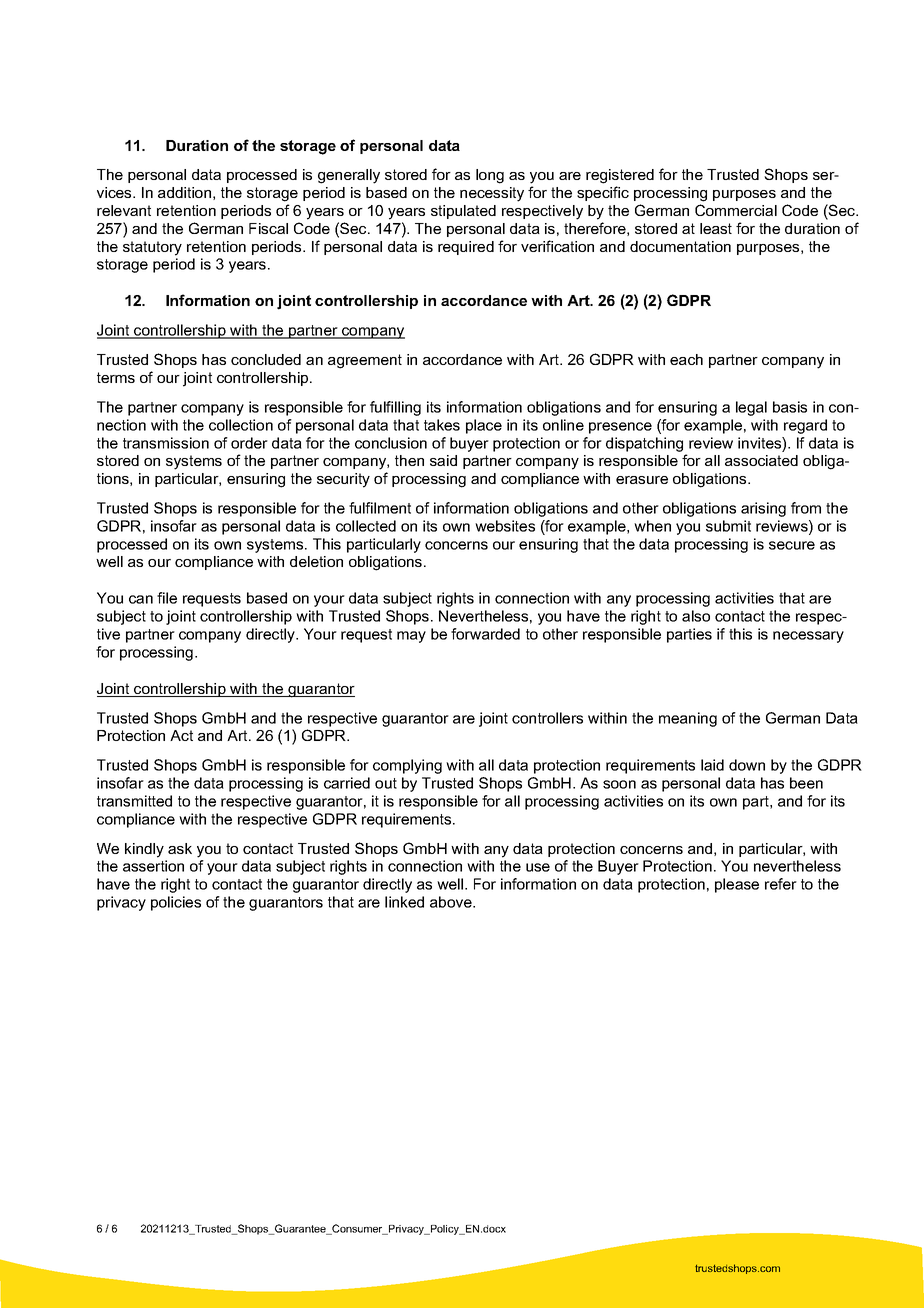 The width and height of the image is (924, 1308). I want to click on above, so click(452, 902).
